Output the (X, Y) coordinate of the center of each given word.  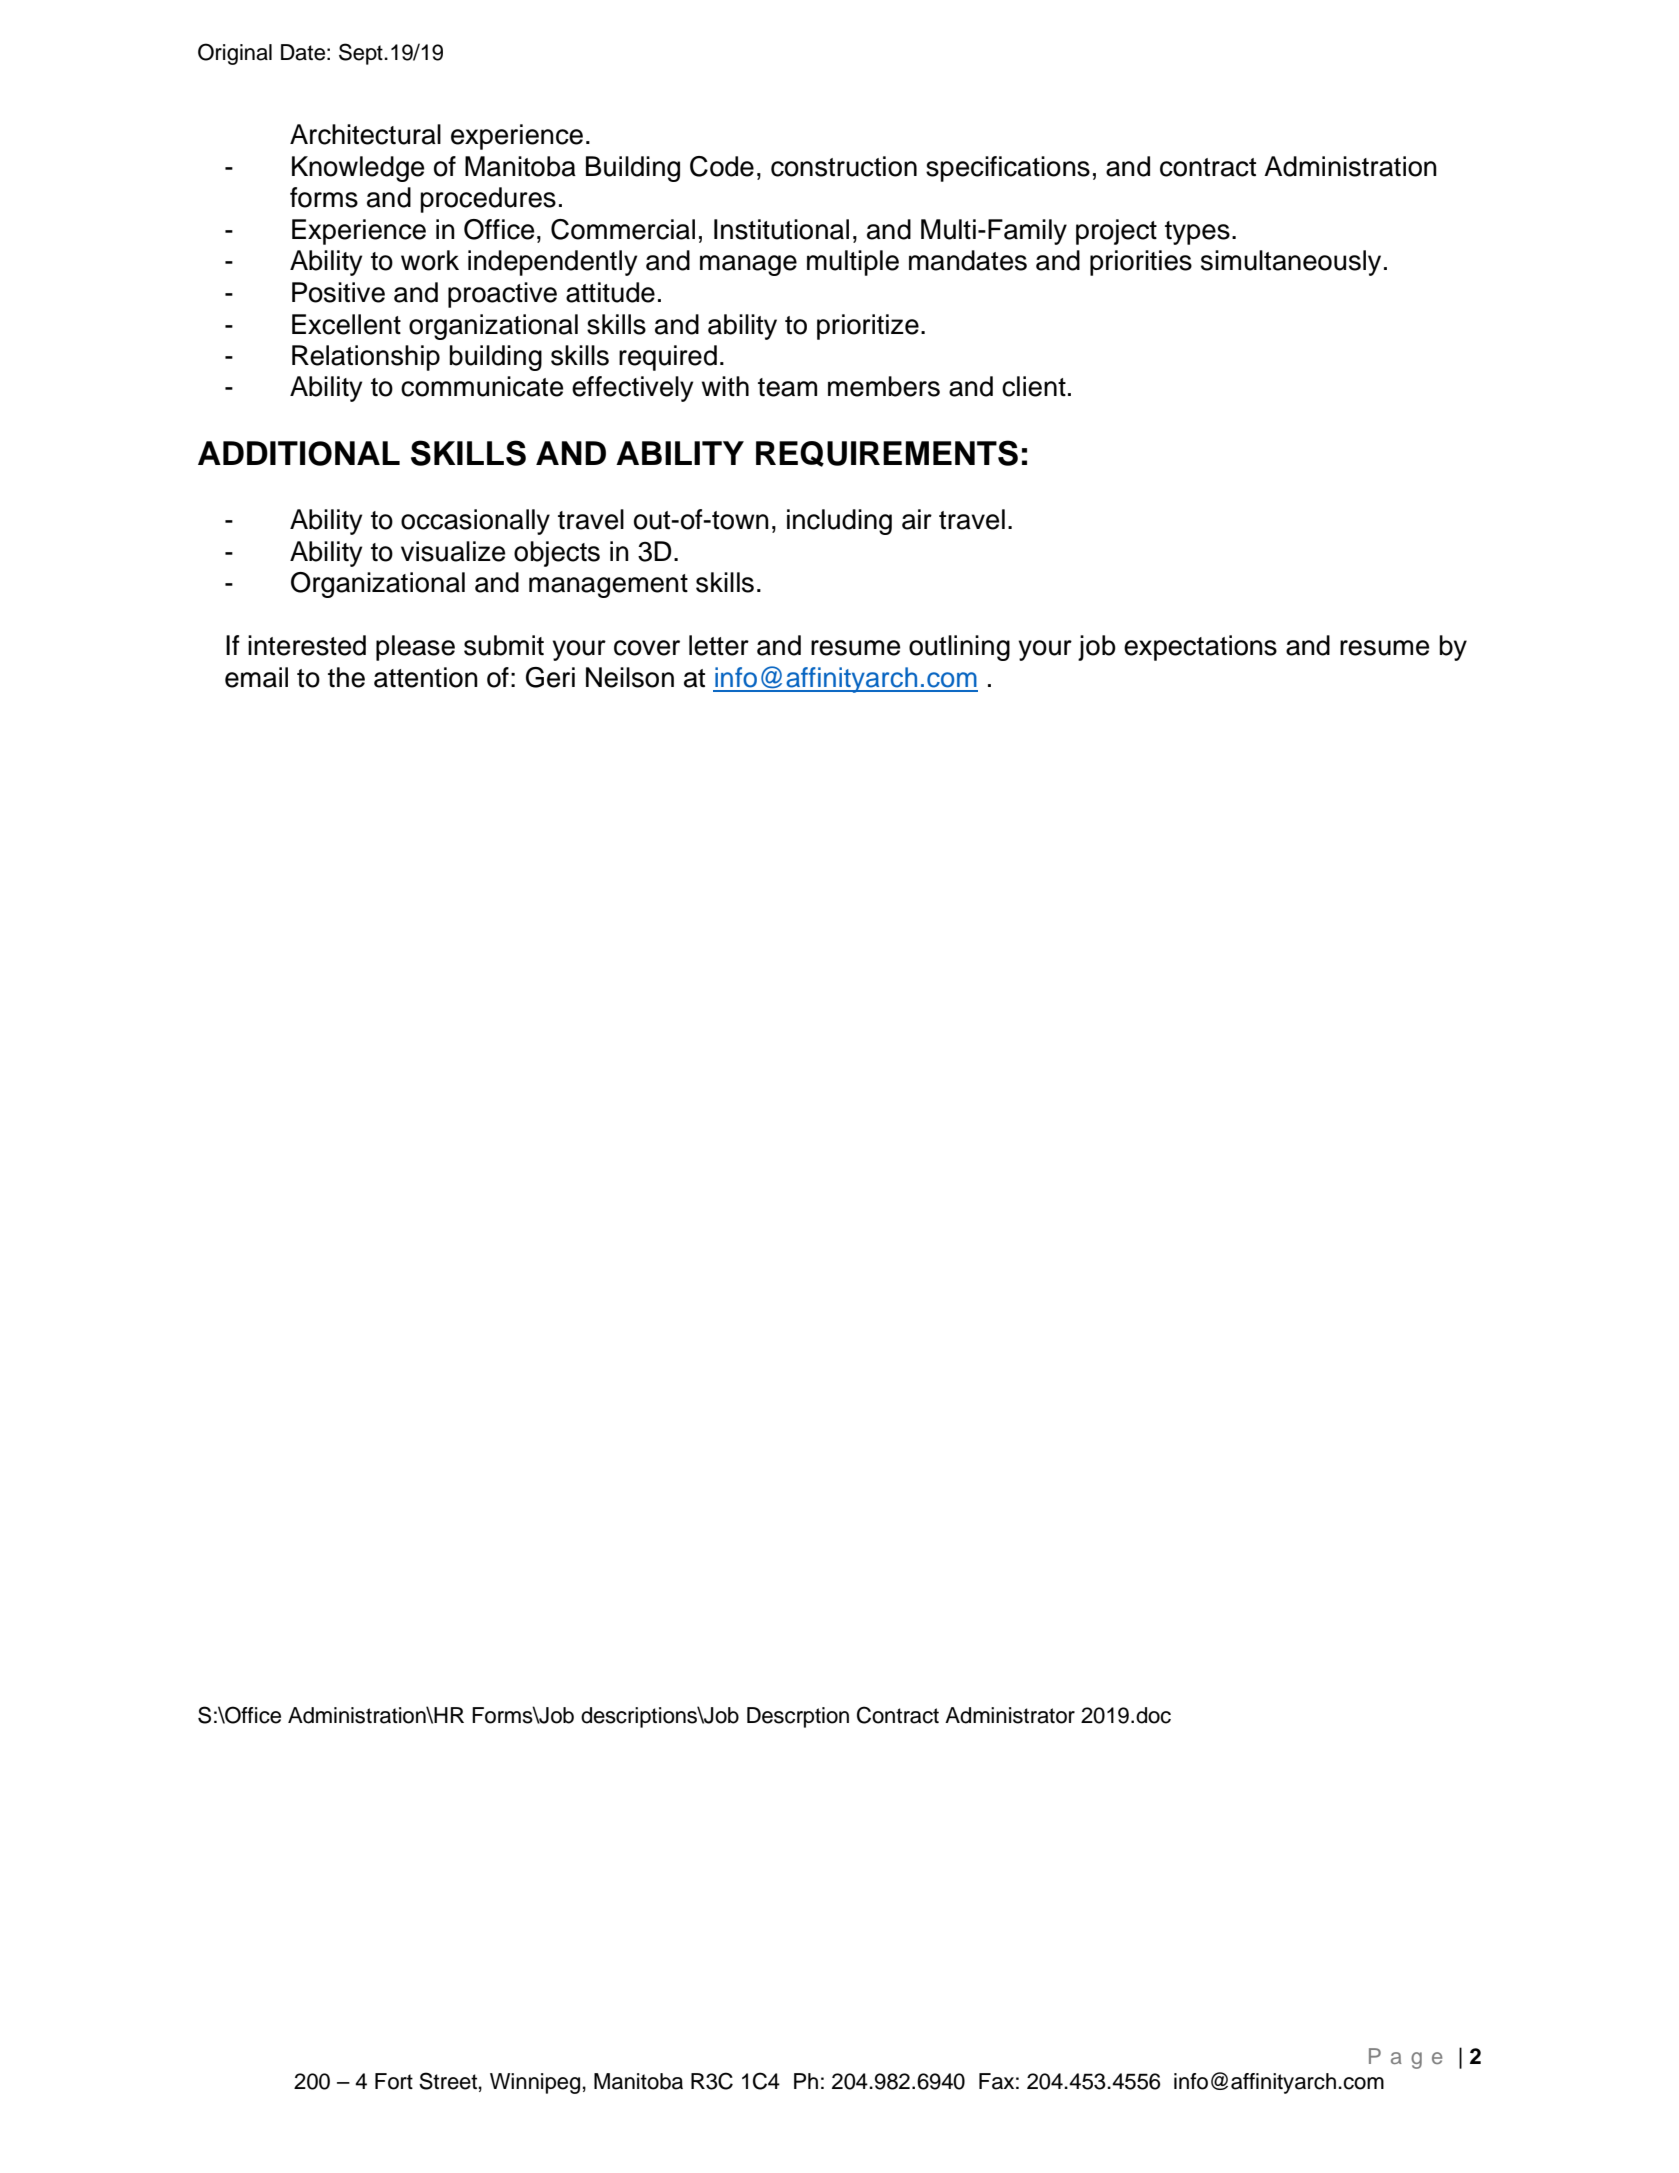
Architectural (365, 134)
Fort (394, 2081)
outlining (959, 648)
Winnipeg (535, 2083)
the (346, 677)
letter (719, 645)
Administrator (1010, 1715)
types (1197, 233)
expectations (1200, 648)
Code (722, 166)
